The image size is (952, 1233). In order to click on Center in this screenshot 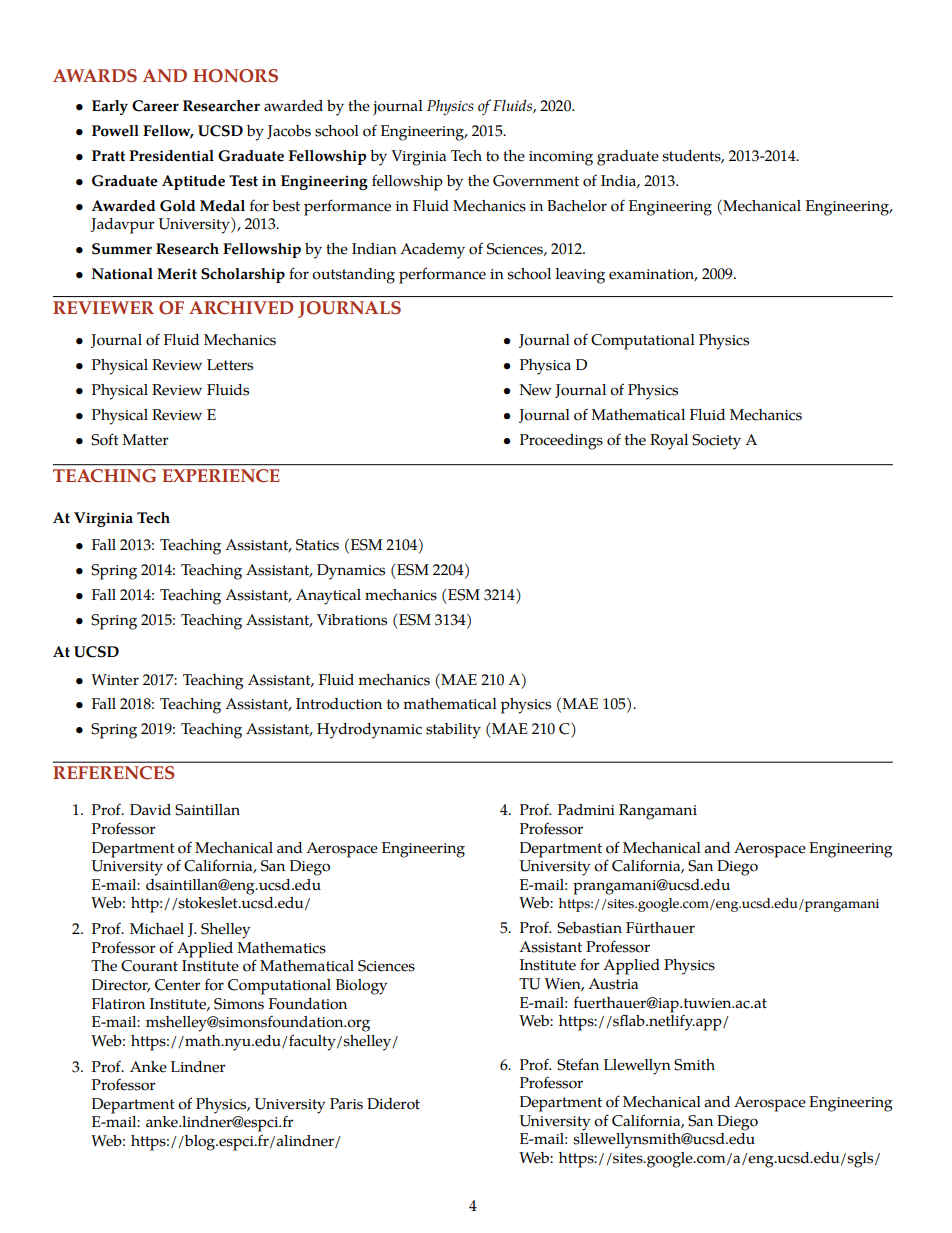, I will do `click(178, 985)`.
